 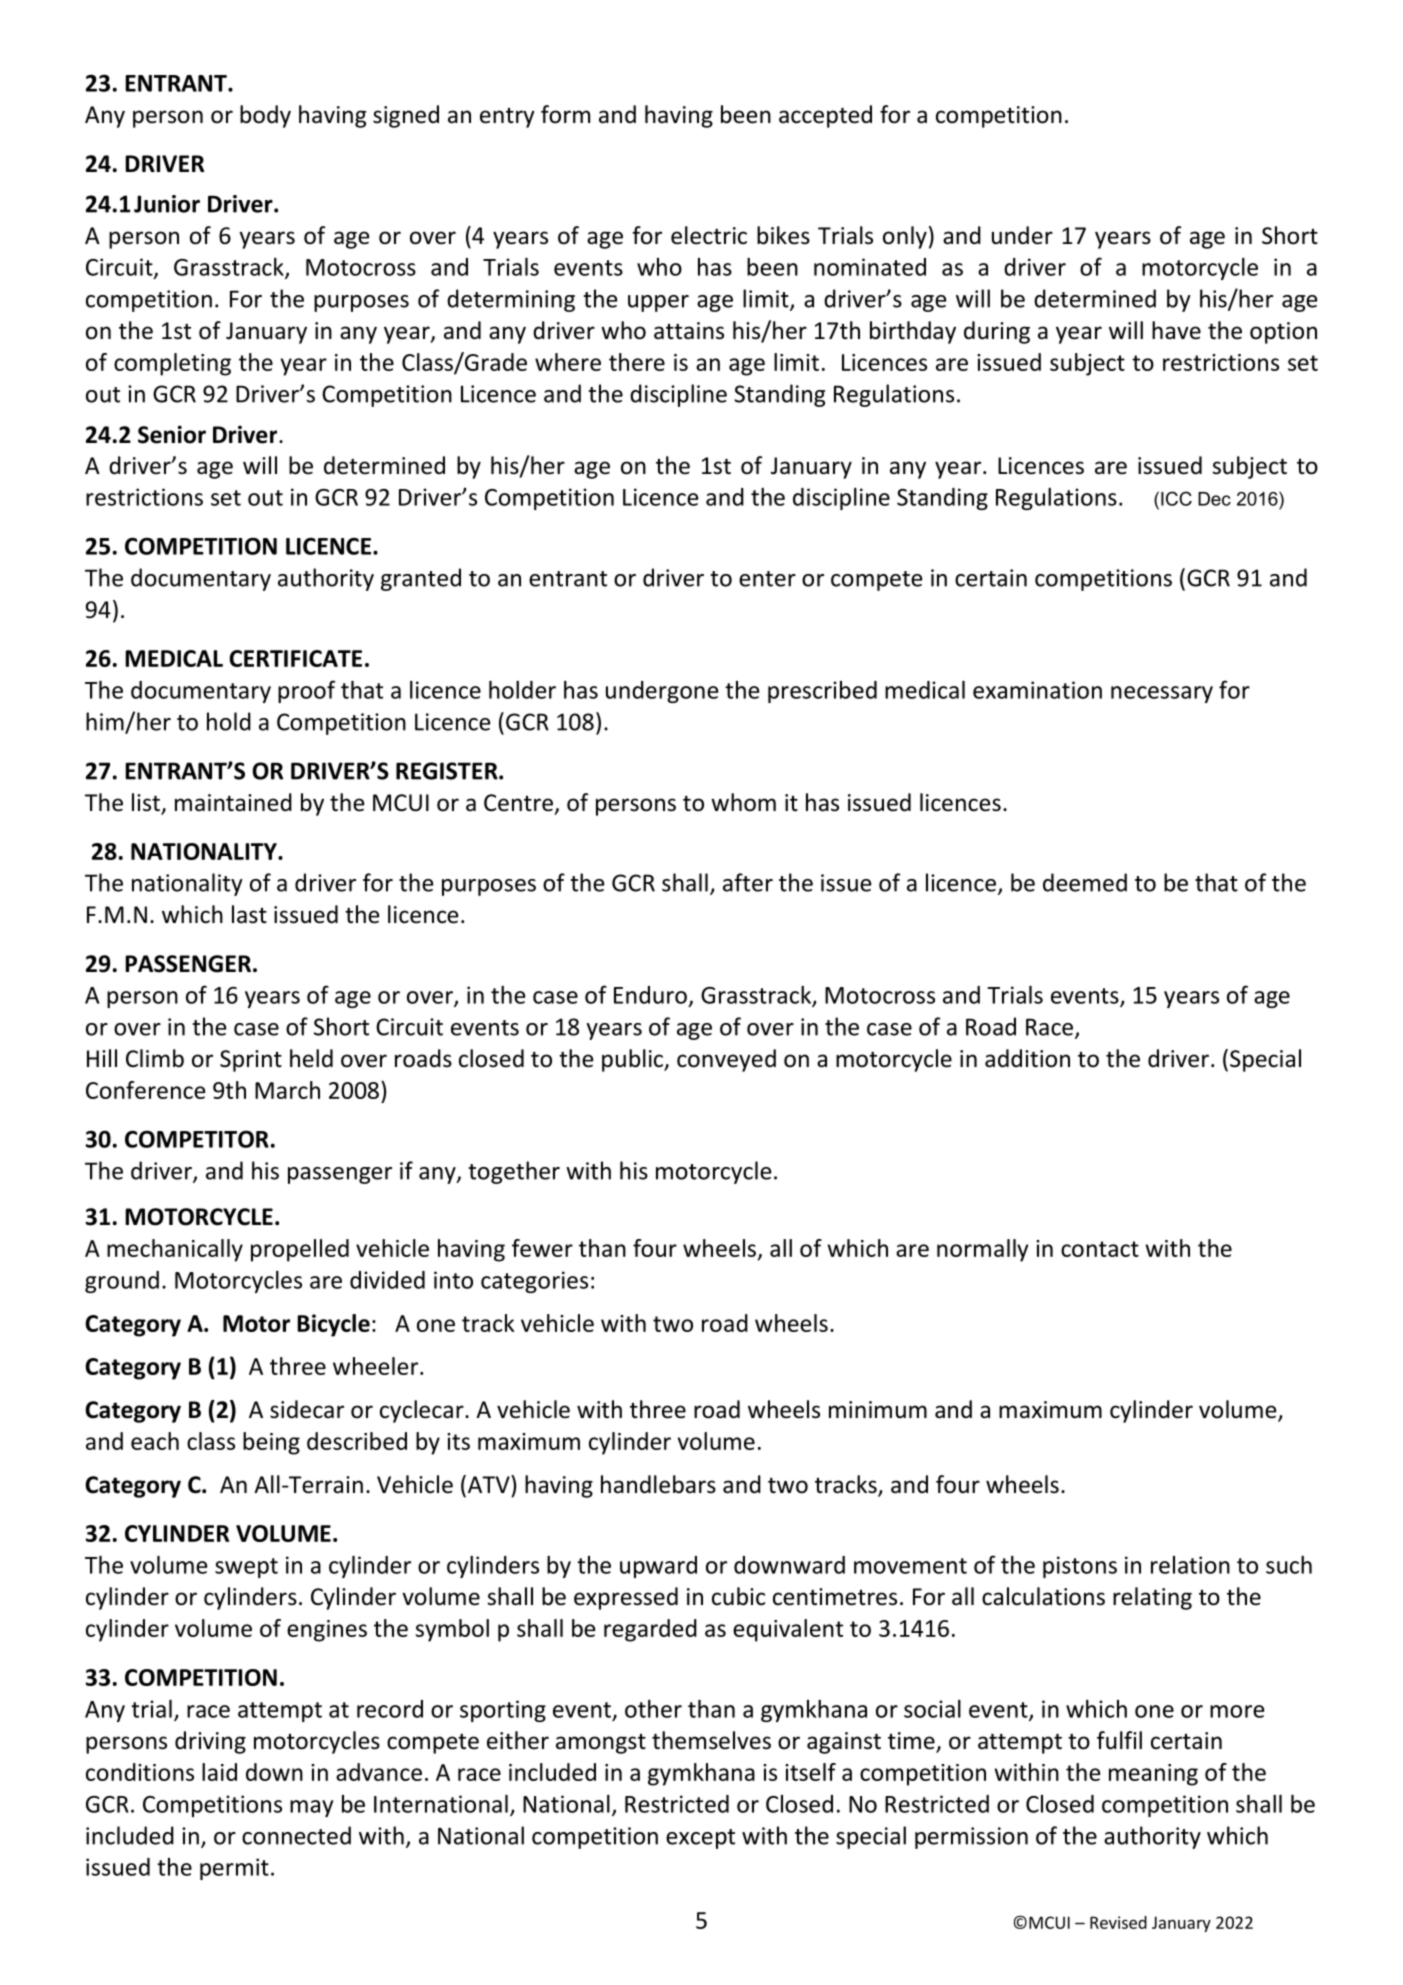 I want to click on permit, so click(x=234, y=1869).
